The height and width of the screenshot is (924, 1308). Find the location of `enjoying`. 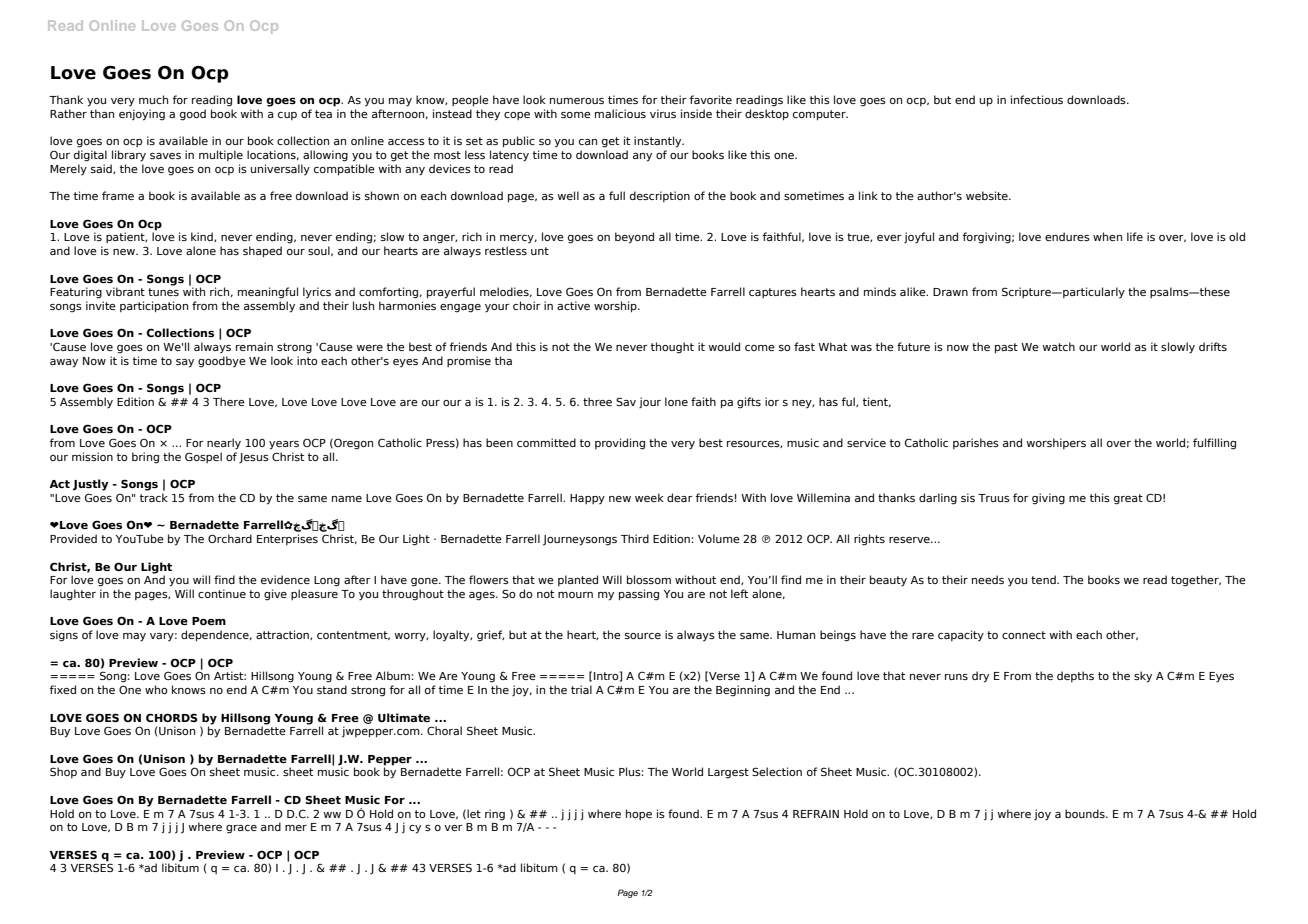

enjoying is located at coordinates (142, 115).
